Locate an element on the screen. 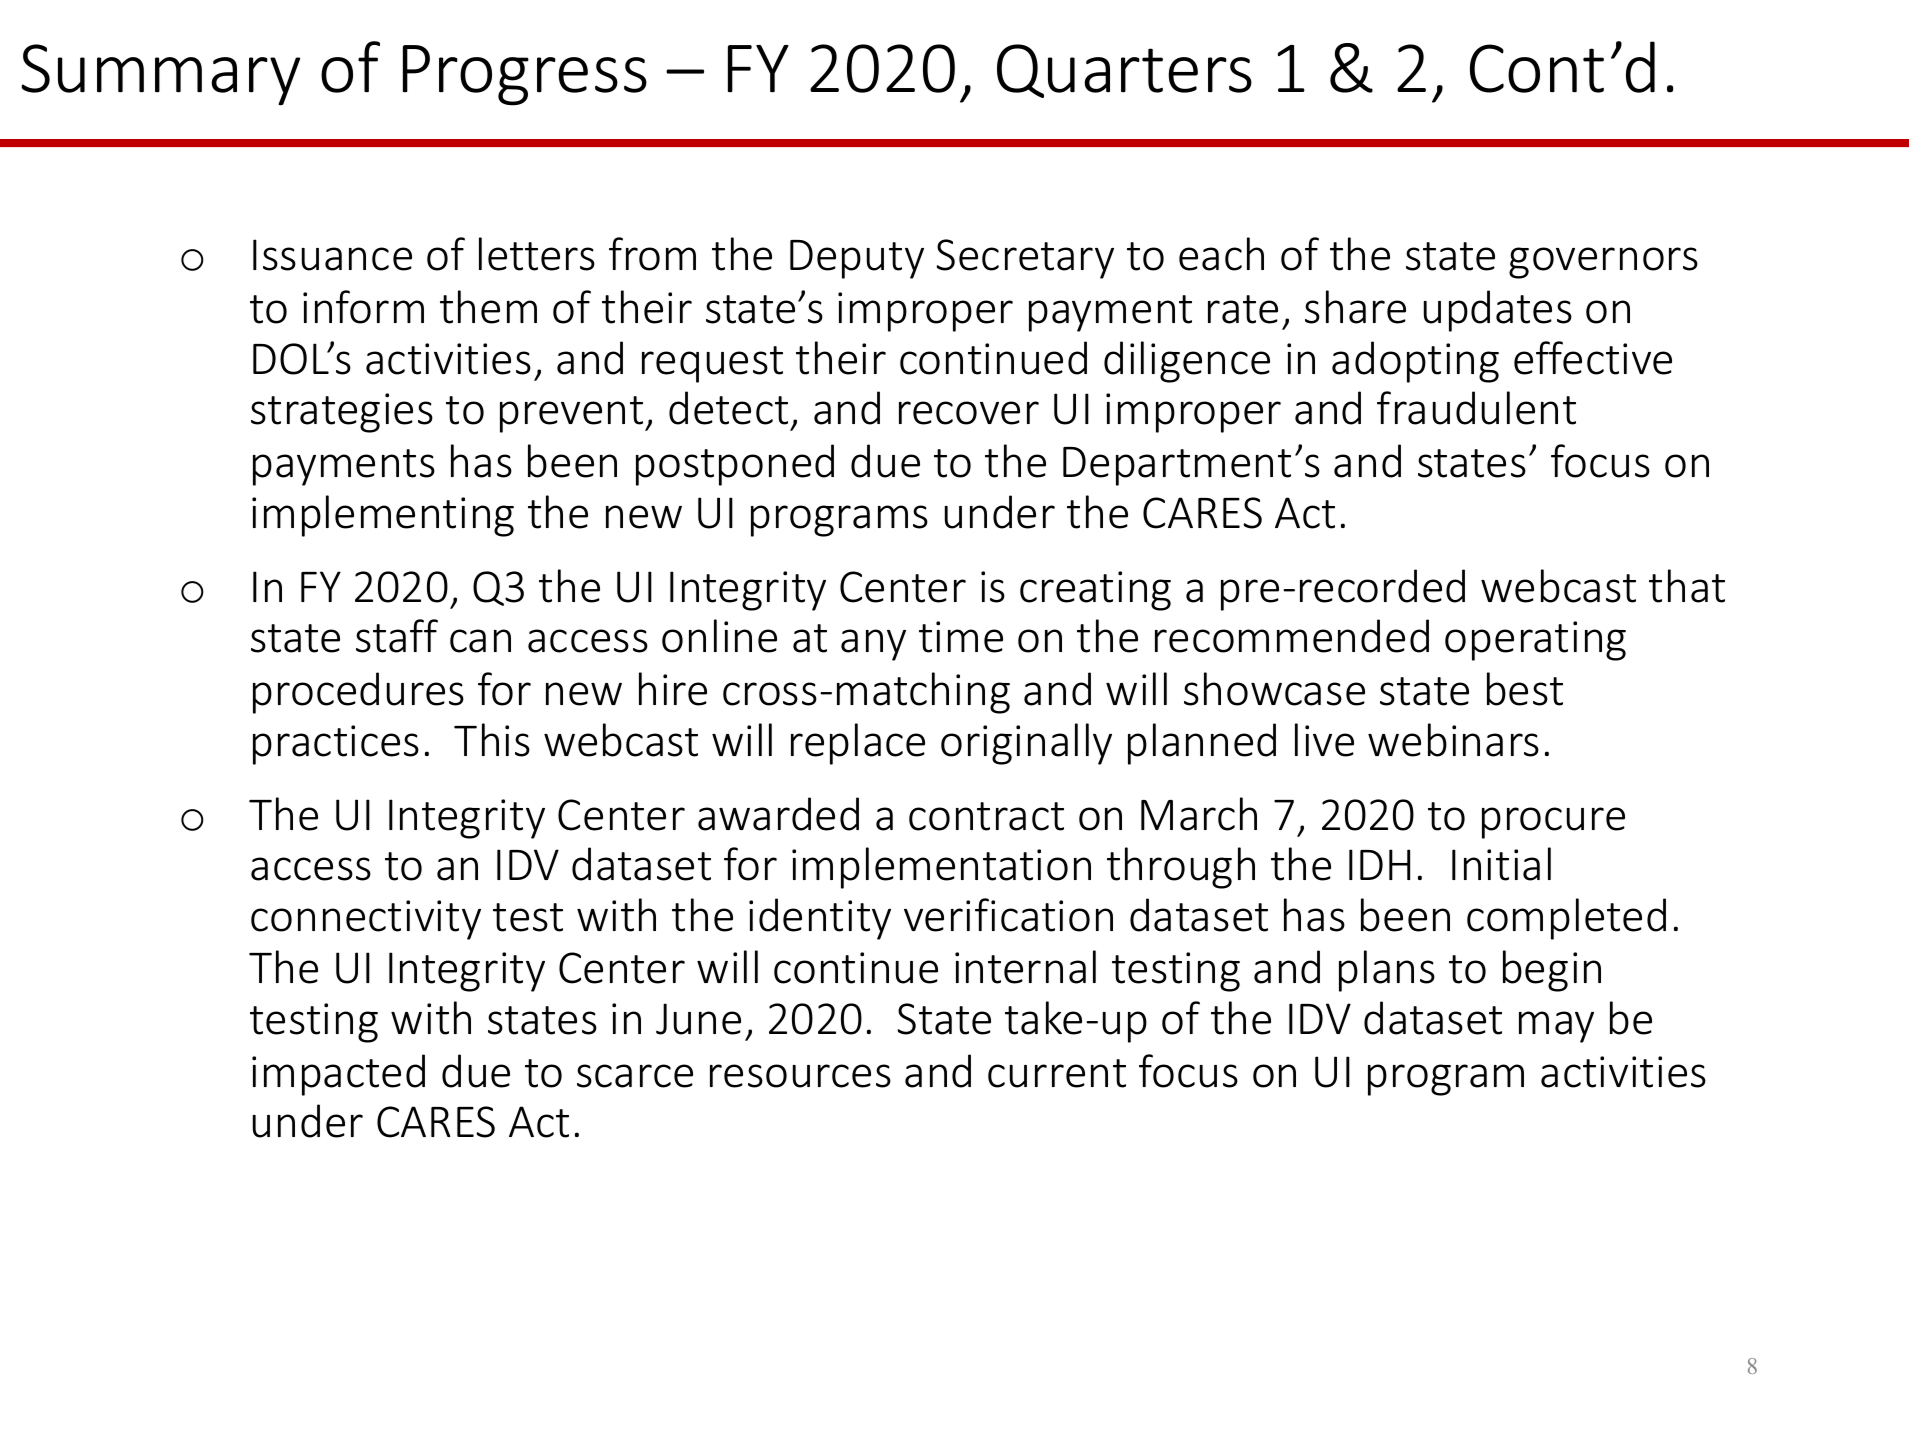 This screenshot has width=1909, height=1432. fraudulent is located at coordinates (1476, 408).
